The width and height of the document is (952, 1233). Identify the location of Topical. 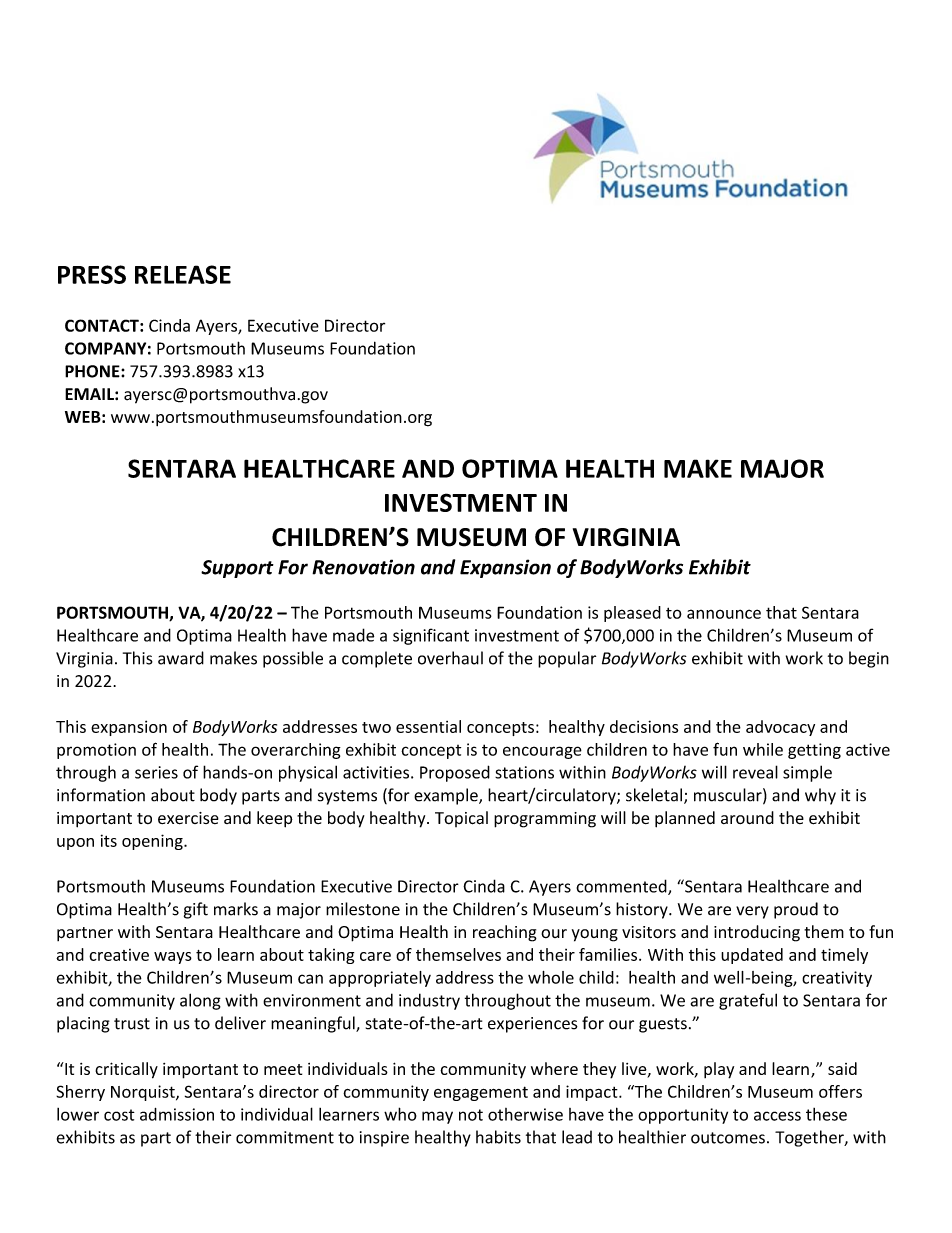
(461, 819).
